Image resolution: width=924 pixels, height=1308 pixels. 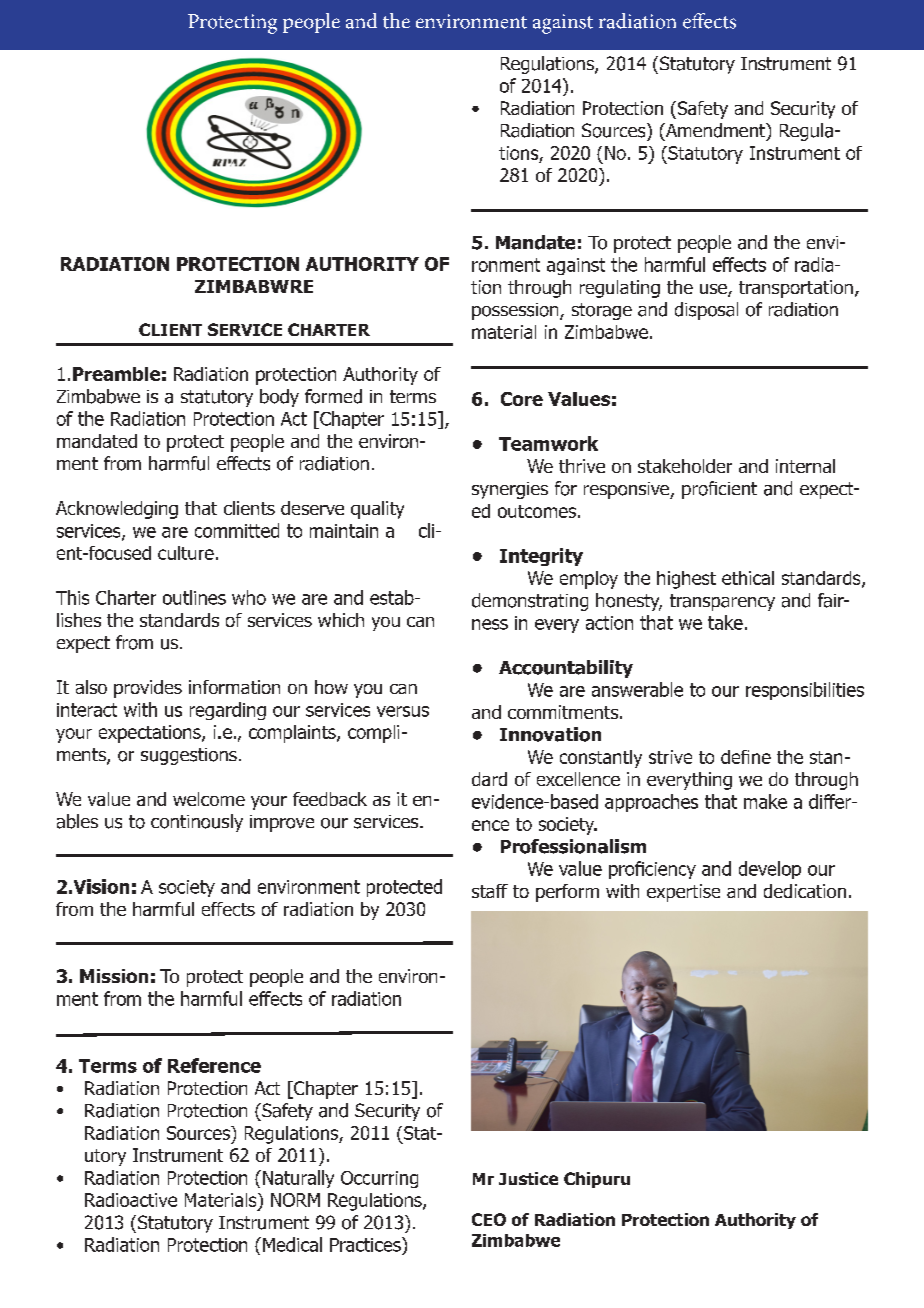 What do you see at coordinates (131, 1200) in the page?
I see `Radioactive` at bounding box center [131, 1200].
